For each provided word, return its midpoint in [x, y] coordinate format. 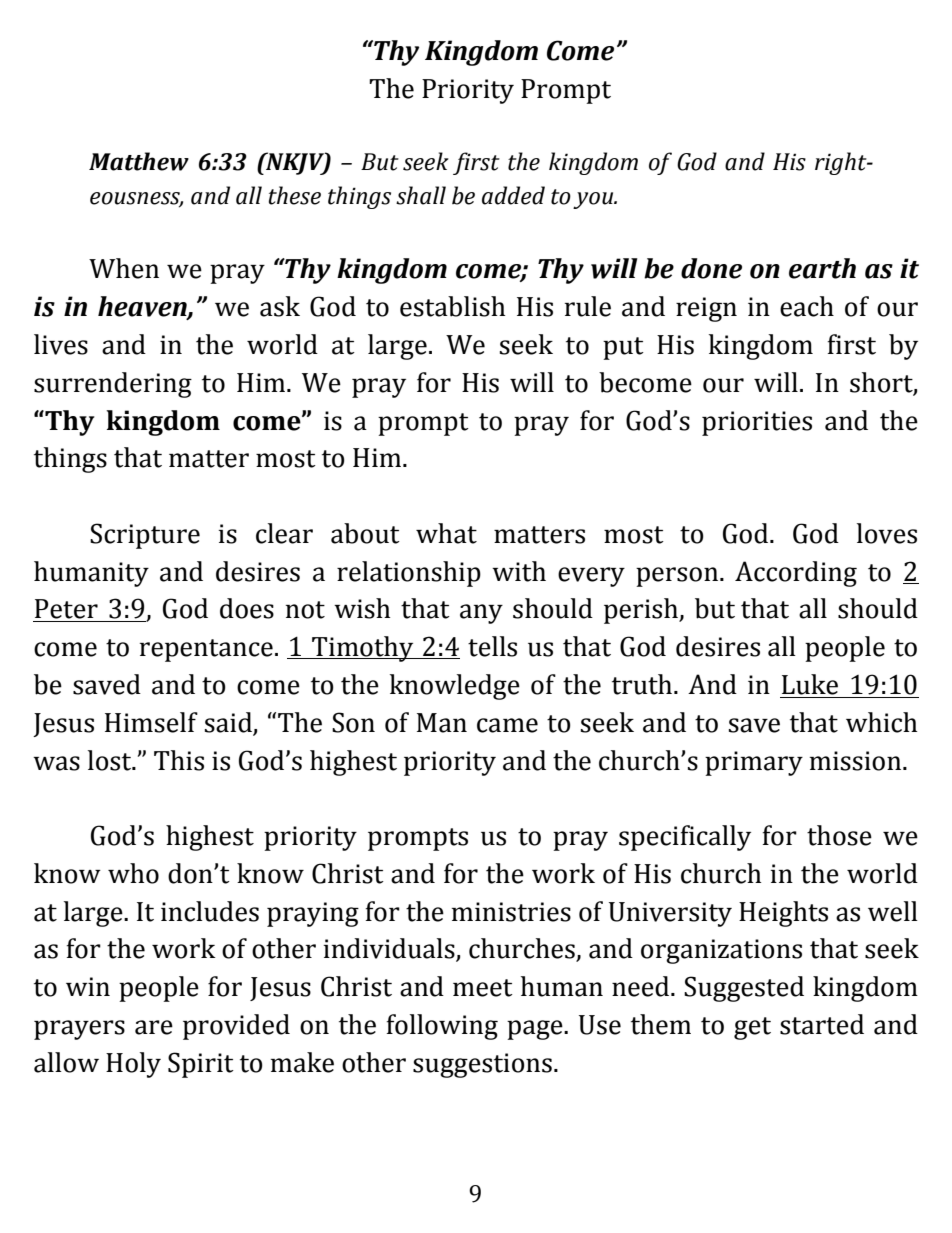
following [442, 1027]
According [796, 574]
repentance [206, 650]
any [481, 614]
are [154, 1027]
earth [822, 268]
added [513, 195]
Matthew [139, 161]
